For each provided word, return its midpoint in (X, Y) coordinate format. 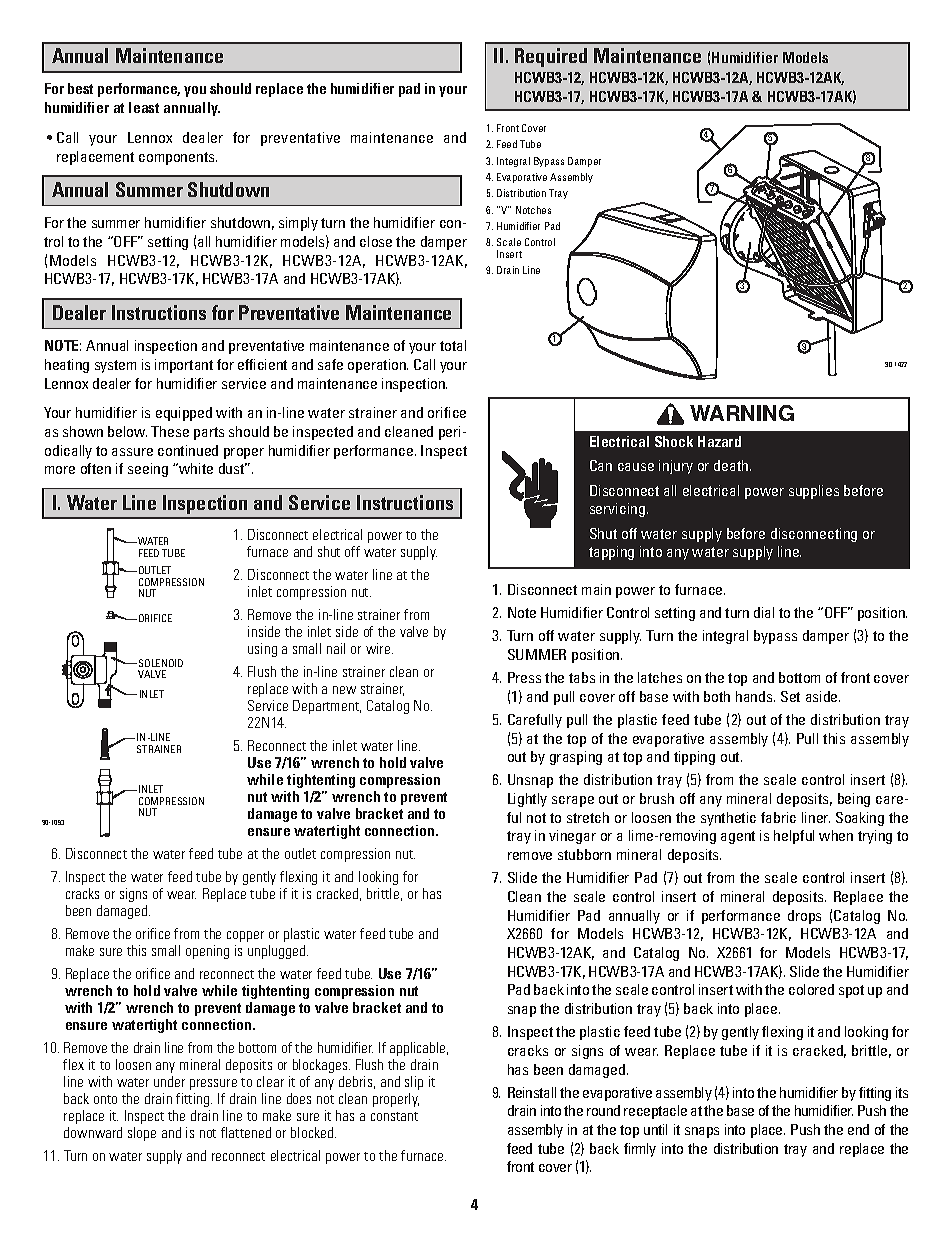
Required (551, 57)
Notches (533, 210)
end (858, 1129)
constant (394, 1116)
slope (142, 1134)
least (144, 107)
